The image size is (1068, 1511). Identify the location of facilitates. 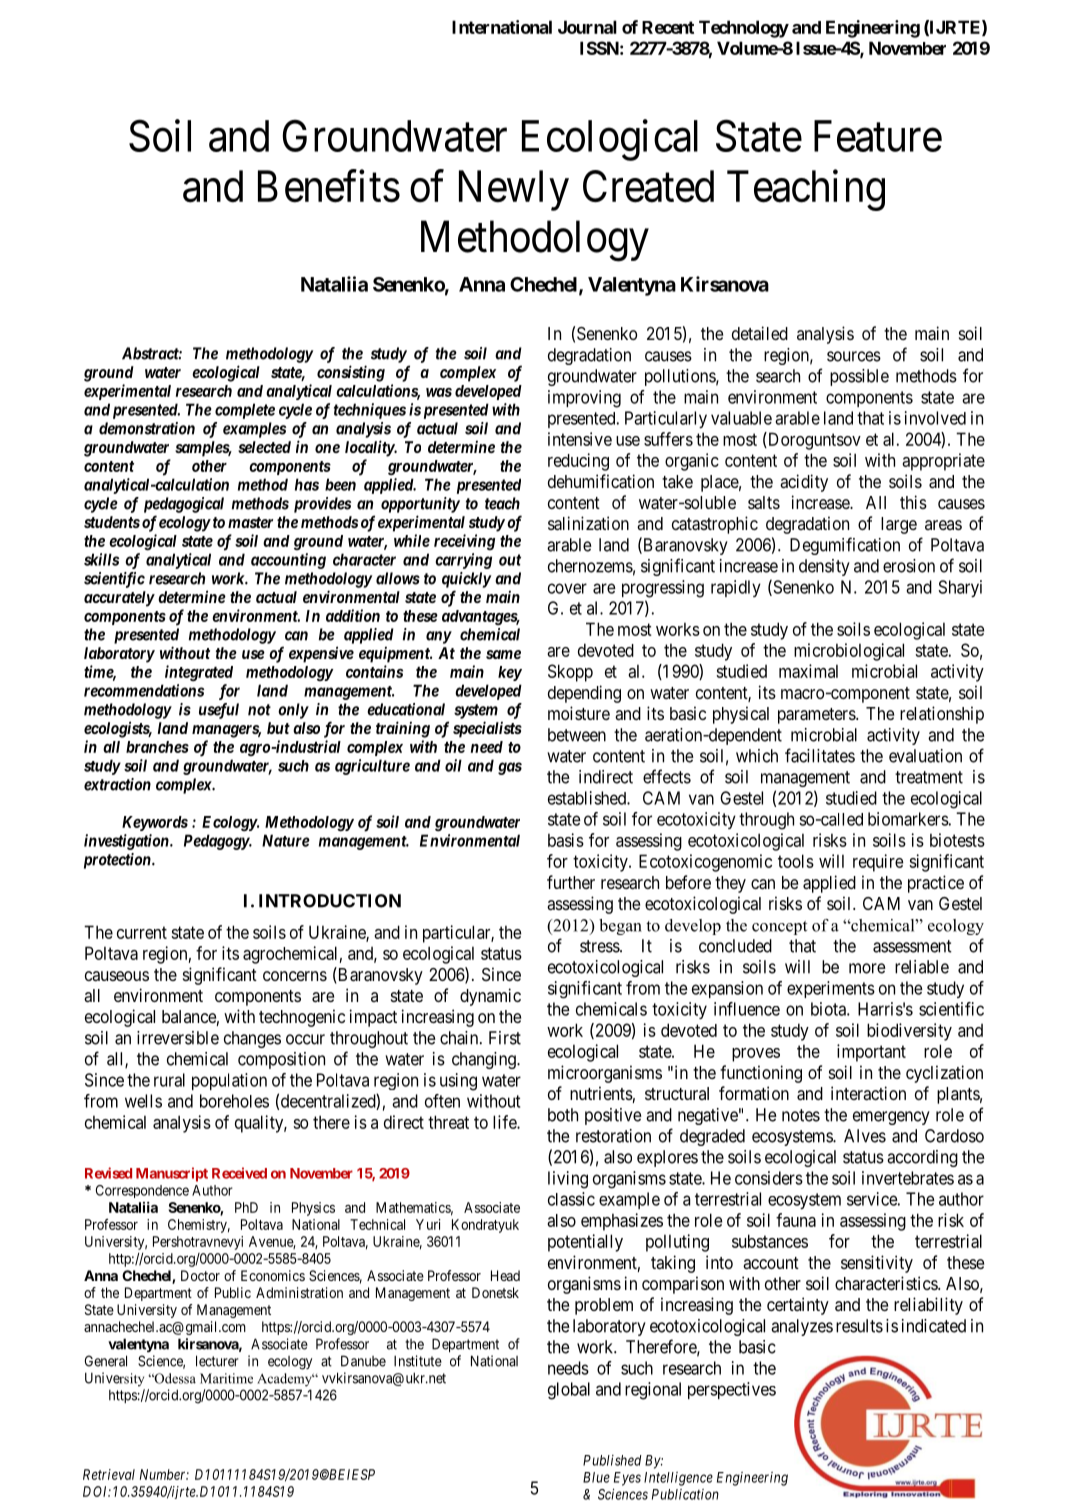
(820, 755).
